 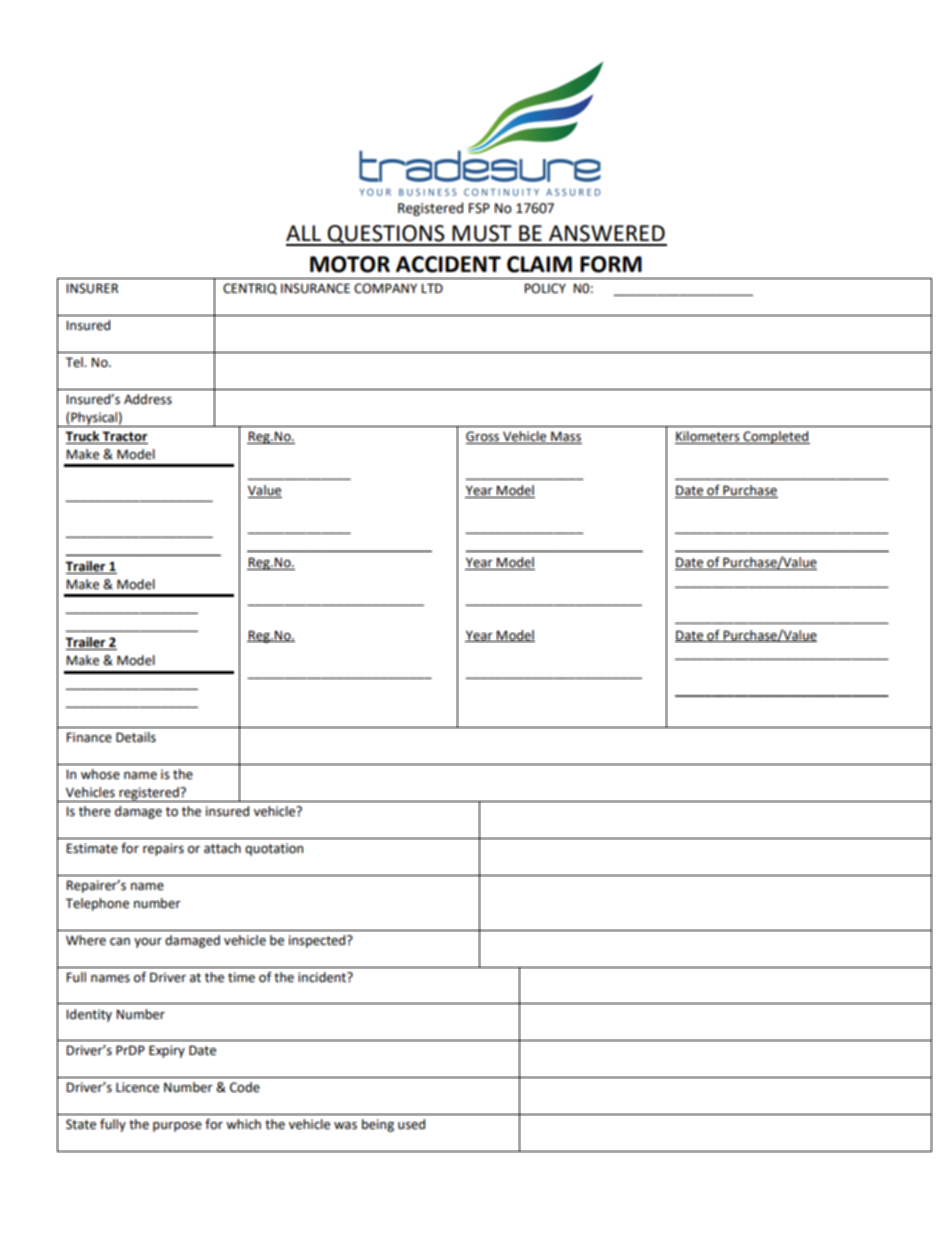 What do you see at coordinates (318, 941) in the image?
I see `inspected` at bounding box center [318, 941].
